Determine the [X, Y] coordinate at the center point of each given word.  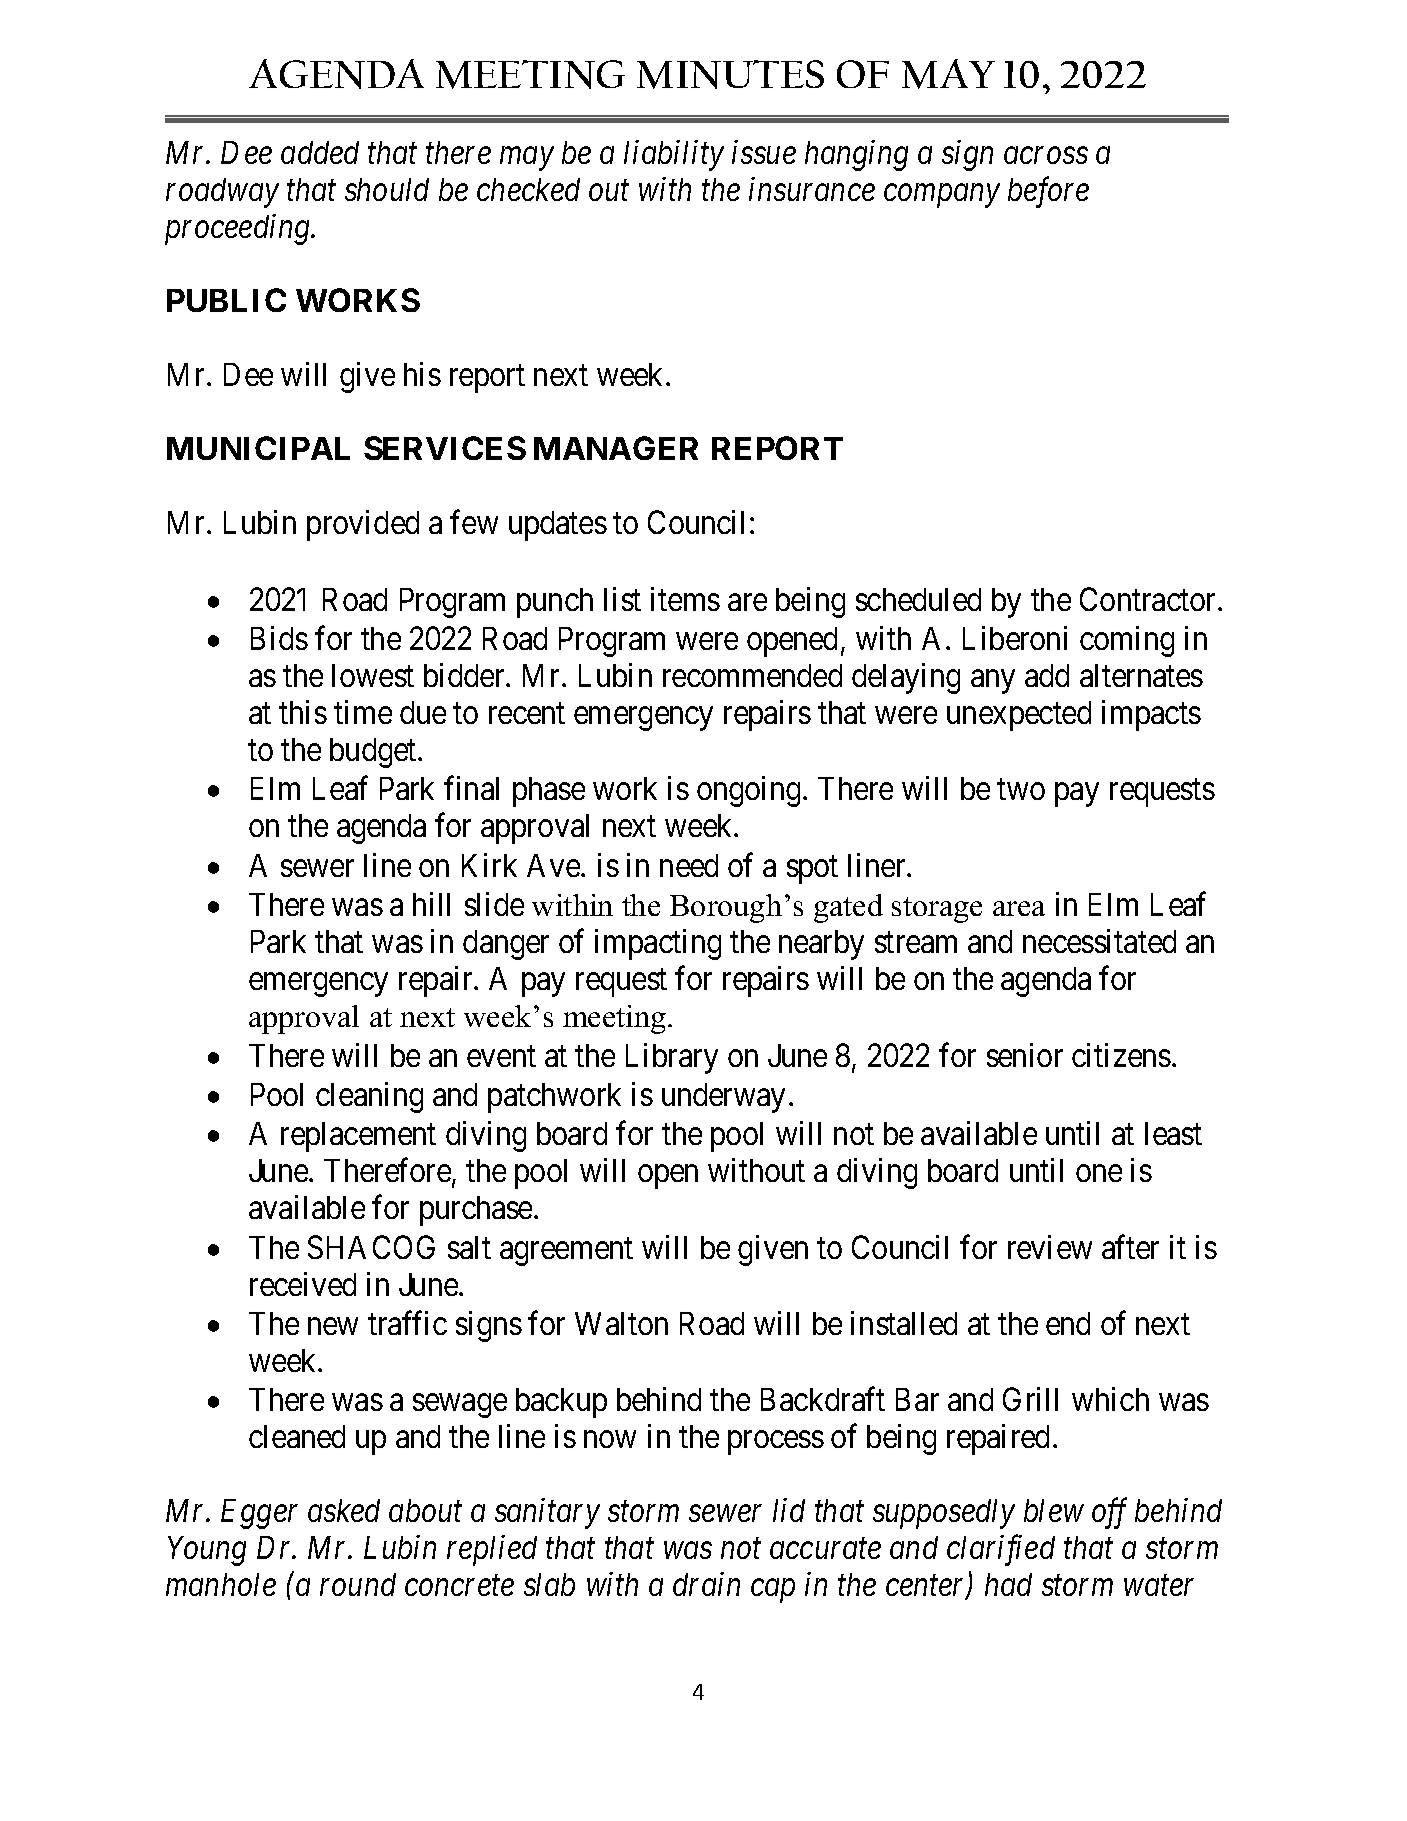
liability [674, 155]
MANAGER [616, 448]
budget [374, 753]
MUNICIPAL [258, 448]
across [1046, 156]
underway [723, 1098]
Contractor [1149, 599]
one [1099, 1173]
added [320, 152]
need [689, 865]
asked [344, 1510]
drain [706, 1584]
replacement [358, 1137]
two [1021, 790]
